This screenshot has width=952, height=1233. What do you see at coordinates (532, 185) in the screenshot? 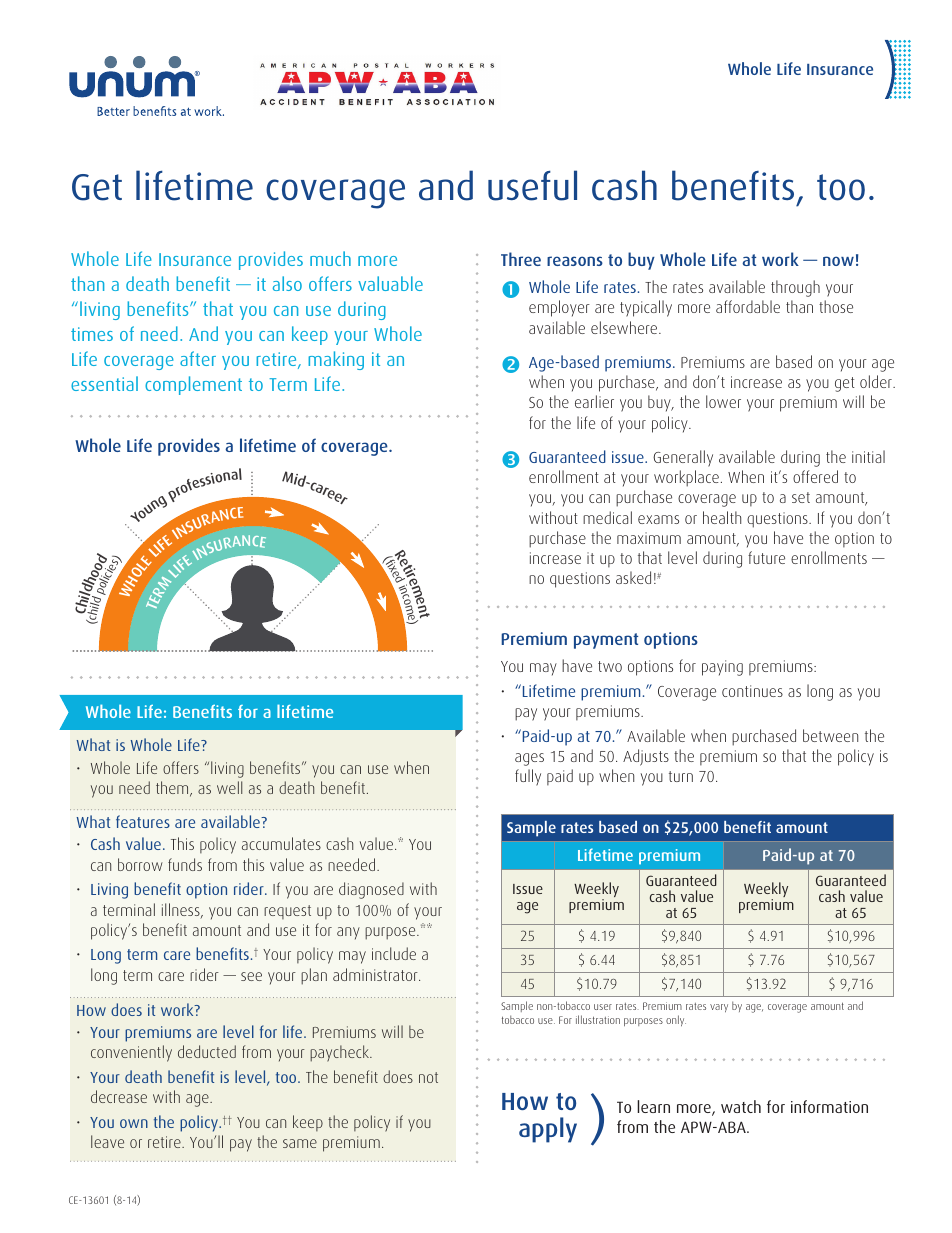
I see `useful` at bounding box center [532, 185].
